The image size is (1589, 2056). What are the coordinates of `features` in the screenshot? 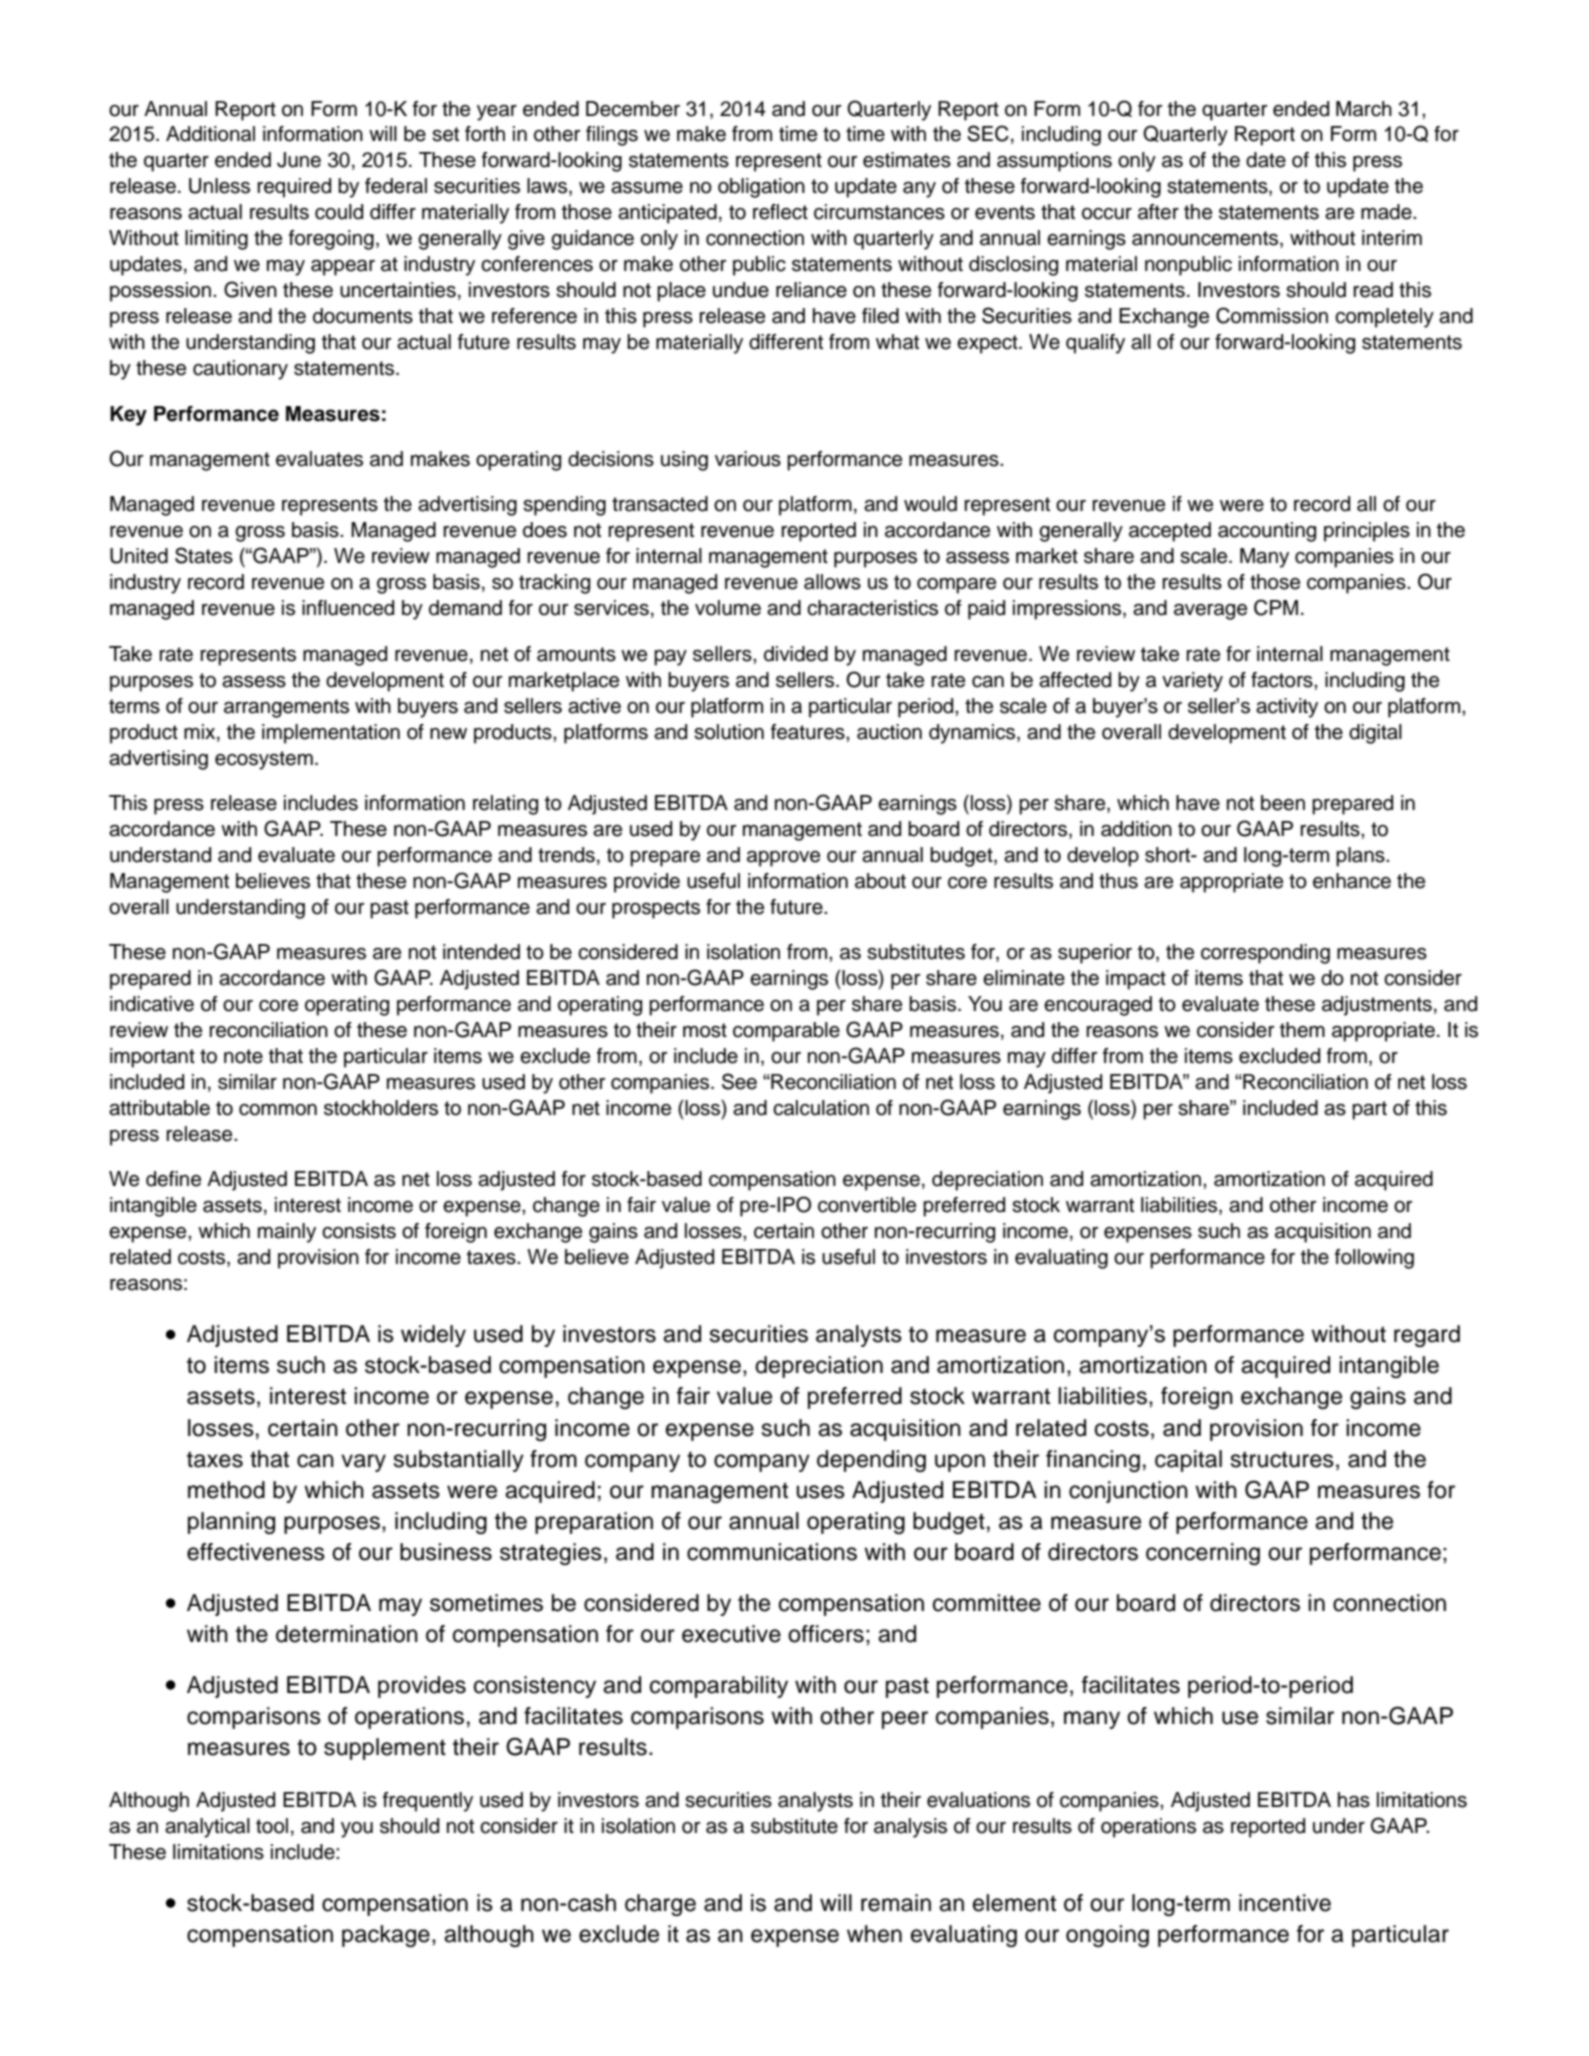 It's located at (809, 732).
